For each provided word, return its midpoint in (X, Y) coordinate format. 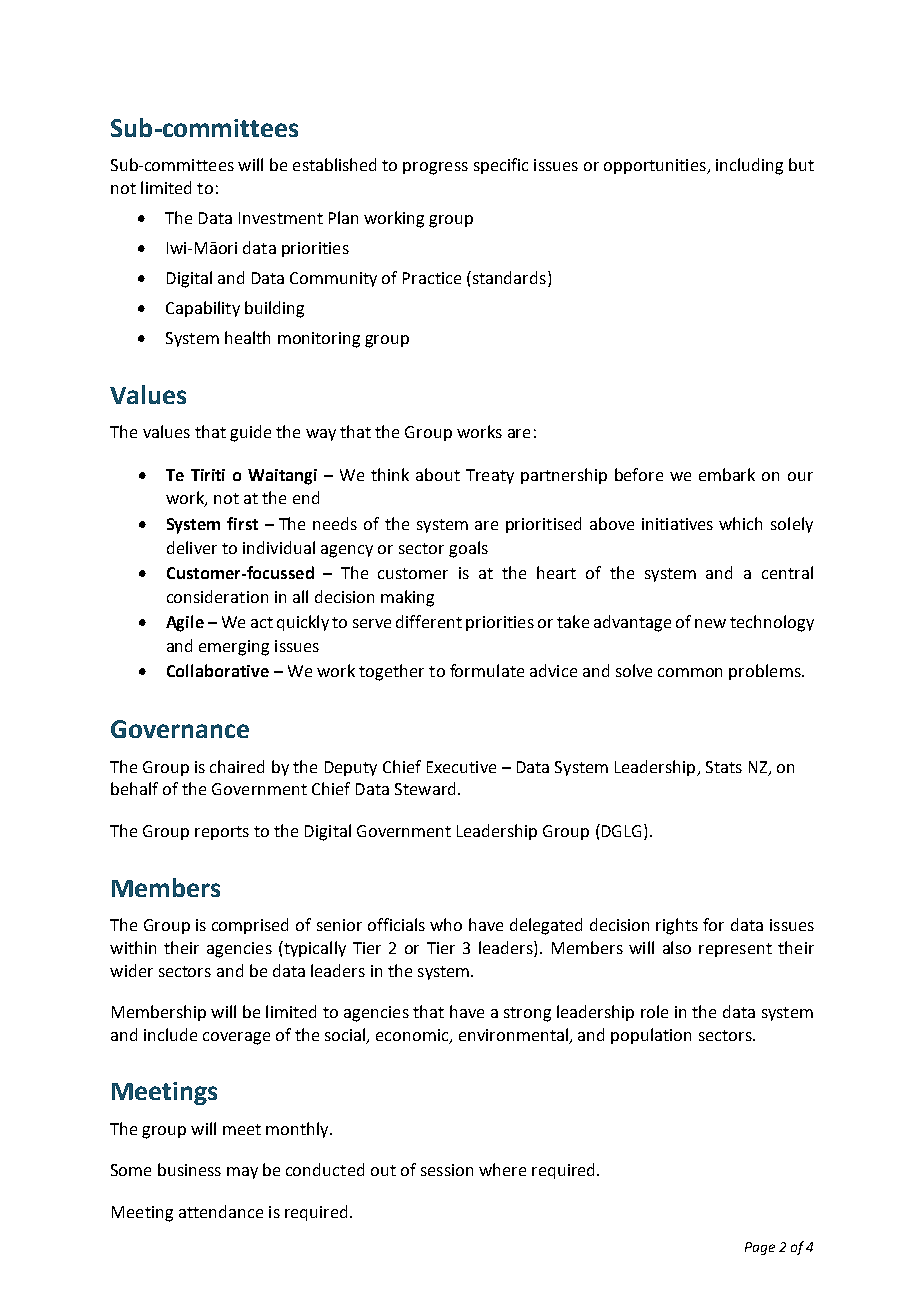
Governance (180, 729)
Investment (281, 218)
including (749, 166)
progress (435, 168)
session (447, 1170)
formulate (487, 670)
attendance (221, 1211)
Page (760, 1248)
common (690, 672)
